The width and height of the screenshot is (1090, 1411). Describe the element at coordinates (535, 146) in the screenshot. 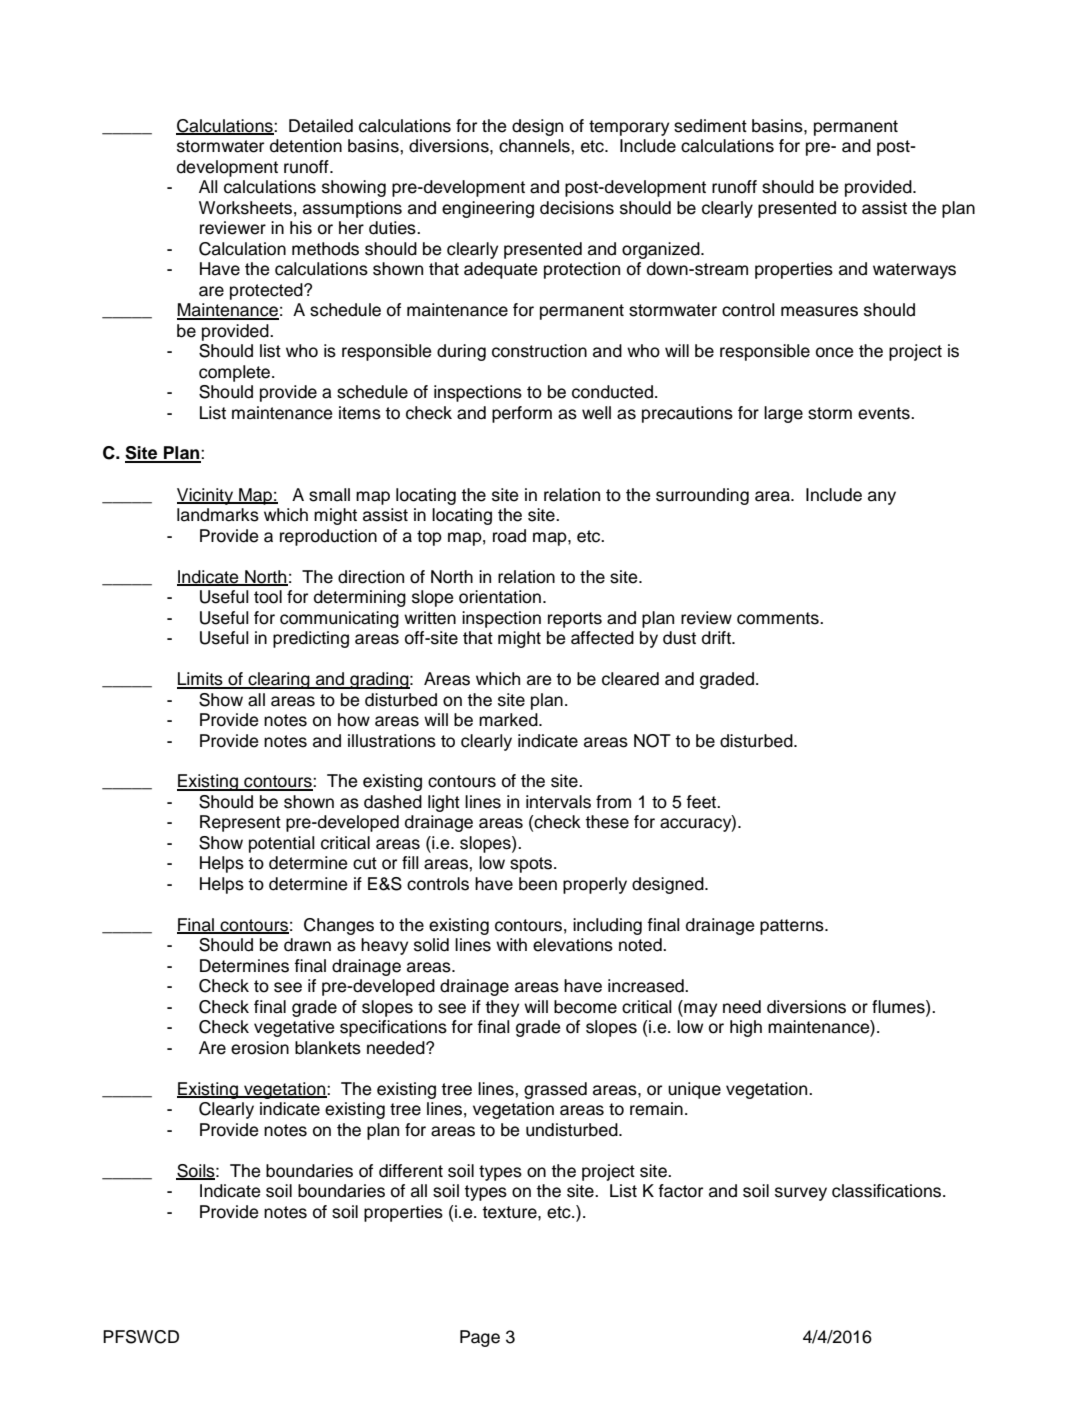

I see `channels` at that location.
